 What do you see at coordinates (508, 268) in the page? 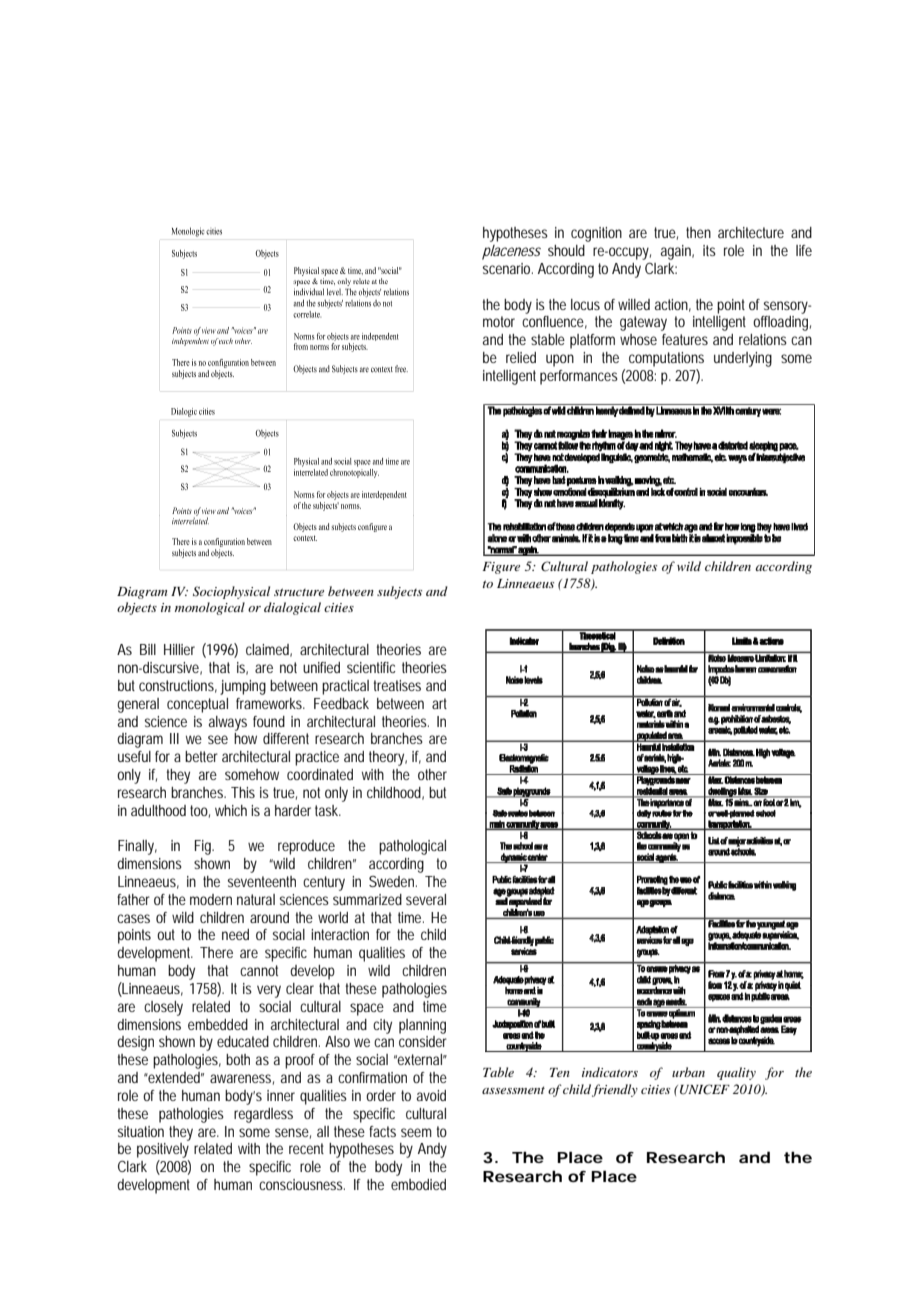
I see `scenario` at bounding box center [508, 268].
